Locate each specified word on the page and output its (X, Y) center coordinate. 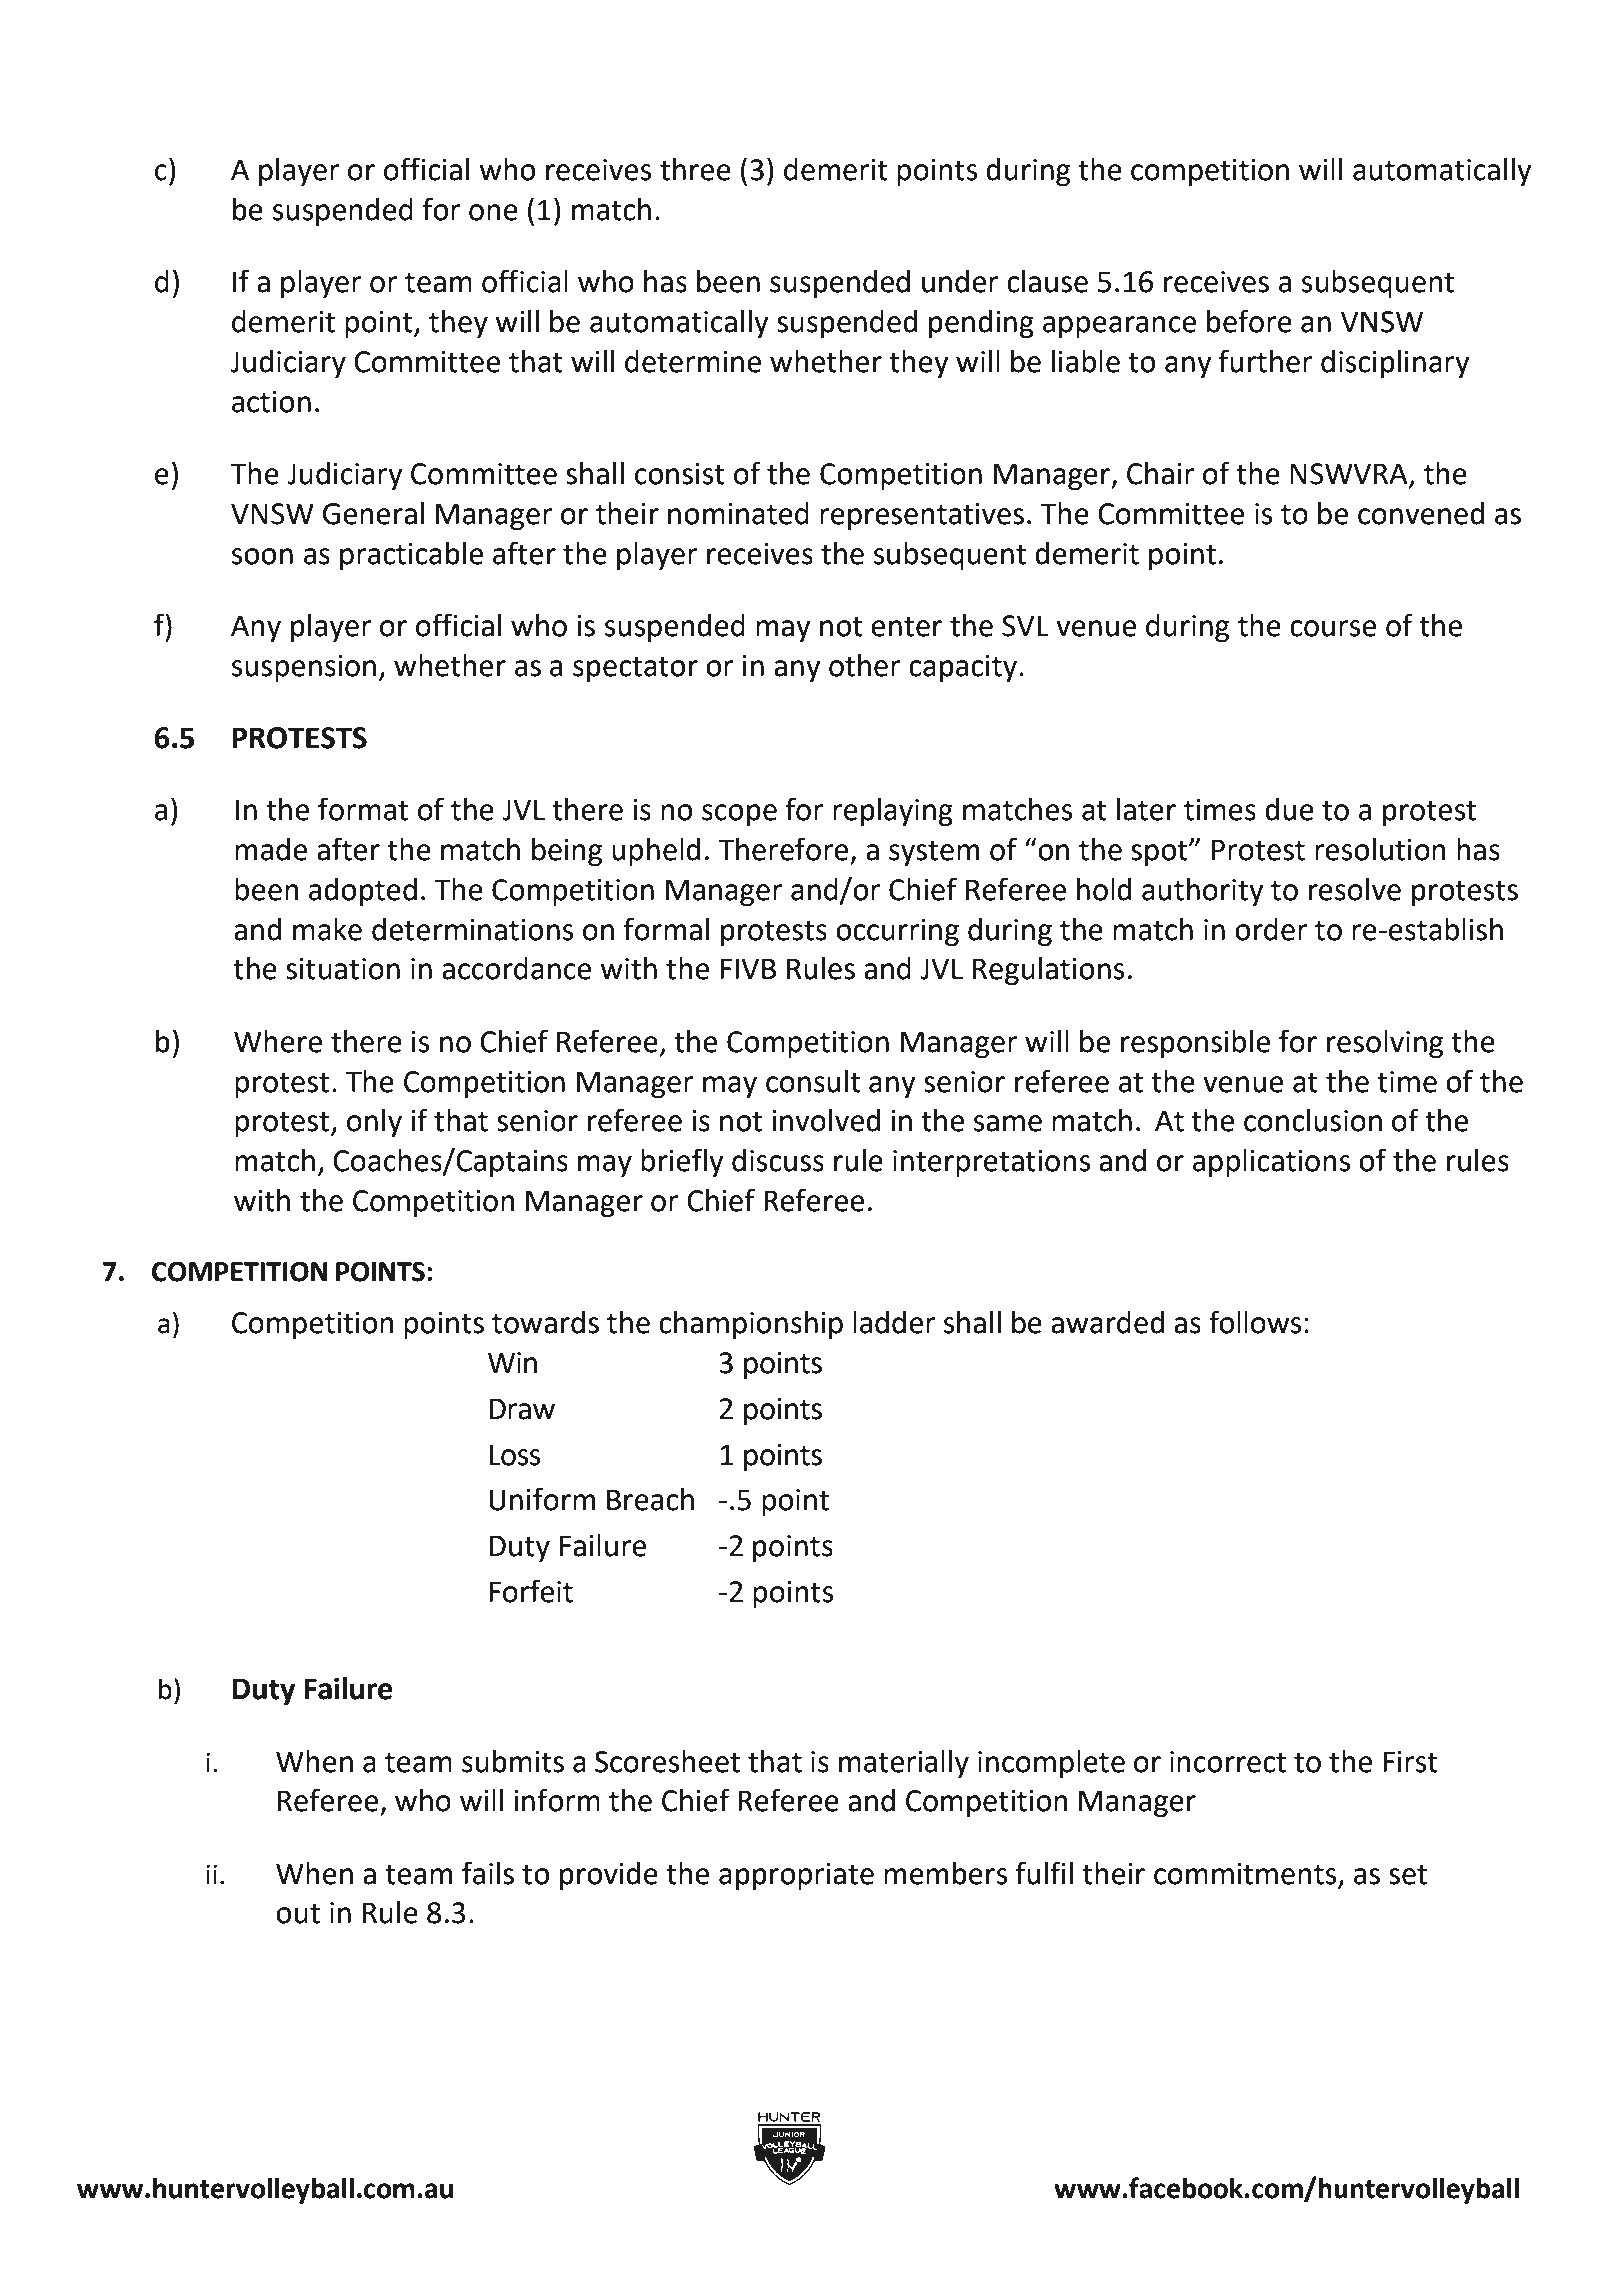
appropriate (796, 1876)
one (493, 212)
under (960, 281)
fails (488, 1873)
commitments (1245, 1874)
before (1249, 321)
